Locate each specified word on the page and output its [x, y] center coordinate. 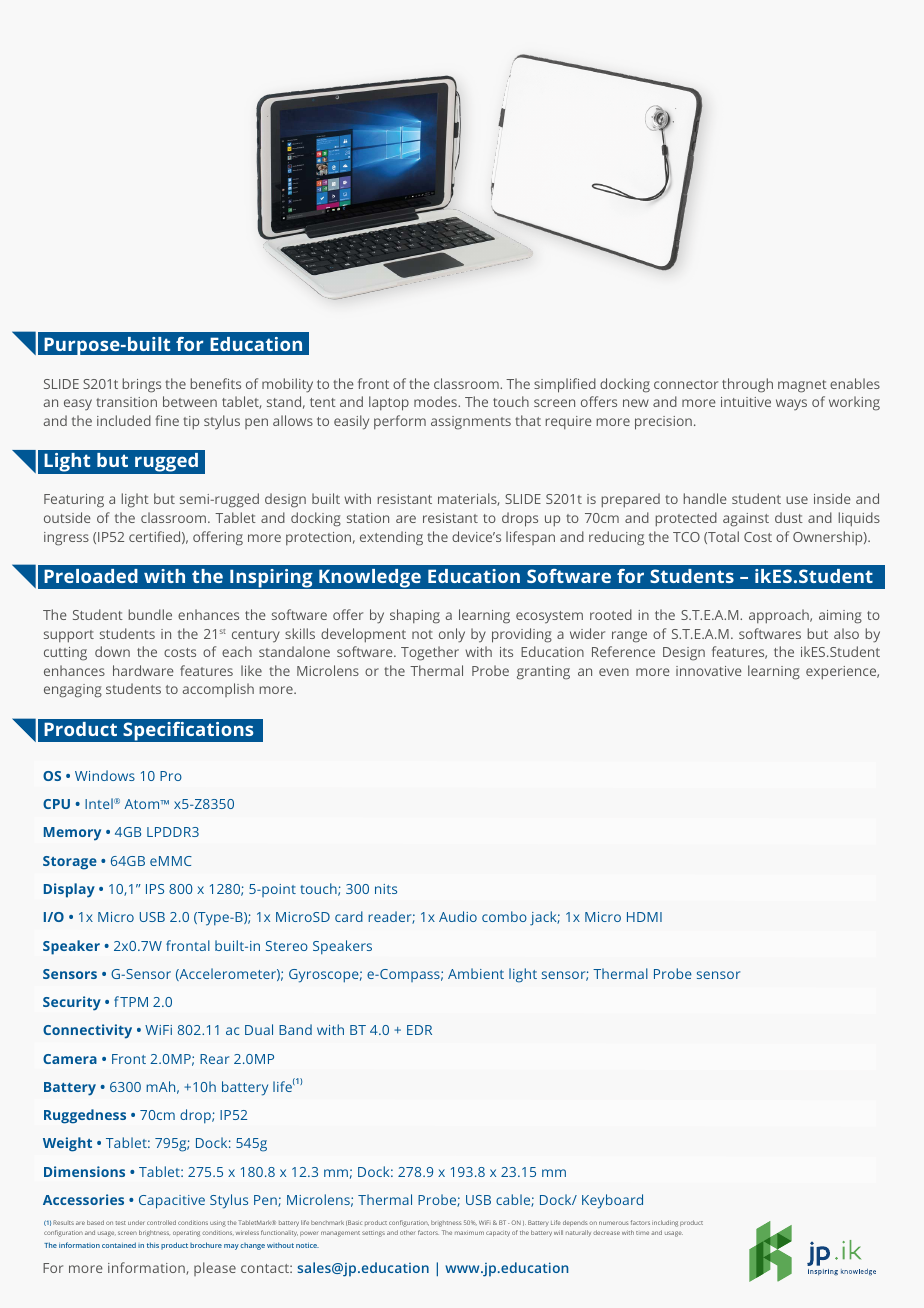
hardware [143, 670]
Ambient [476, 973]
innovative [709, 671]
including [665, 1223]
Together [430, 653]
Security [72, 1003]
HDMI [644, 917]
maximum [469, 1233]
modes [436, 401]
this [153, 1245]
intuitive [746, 402]
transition [126, 402]
